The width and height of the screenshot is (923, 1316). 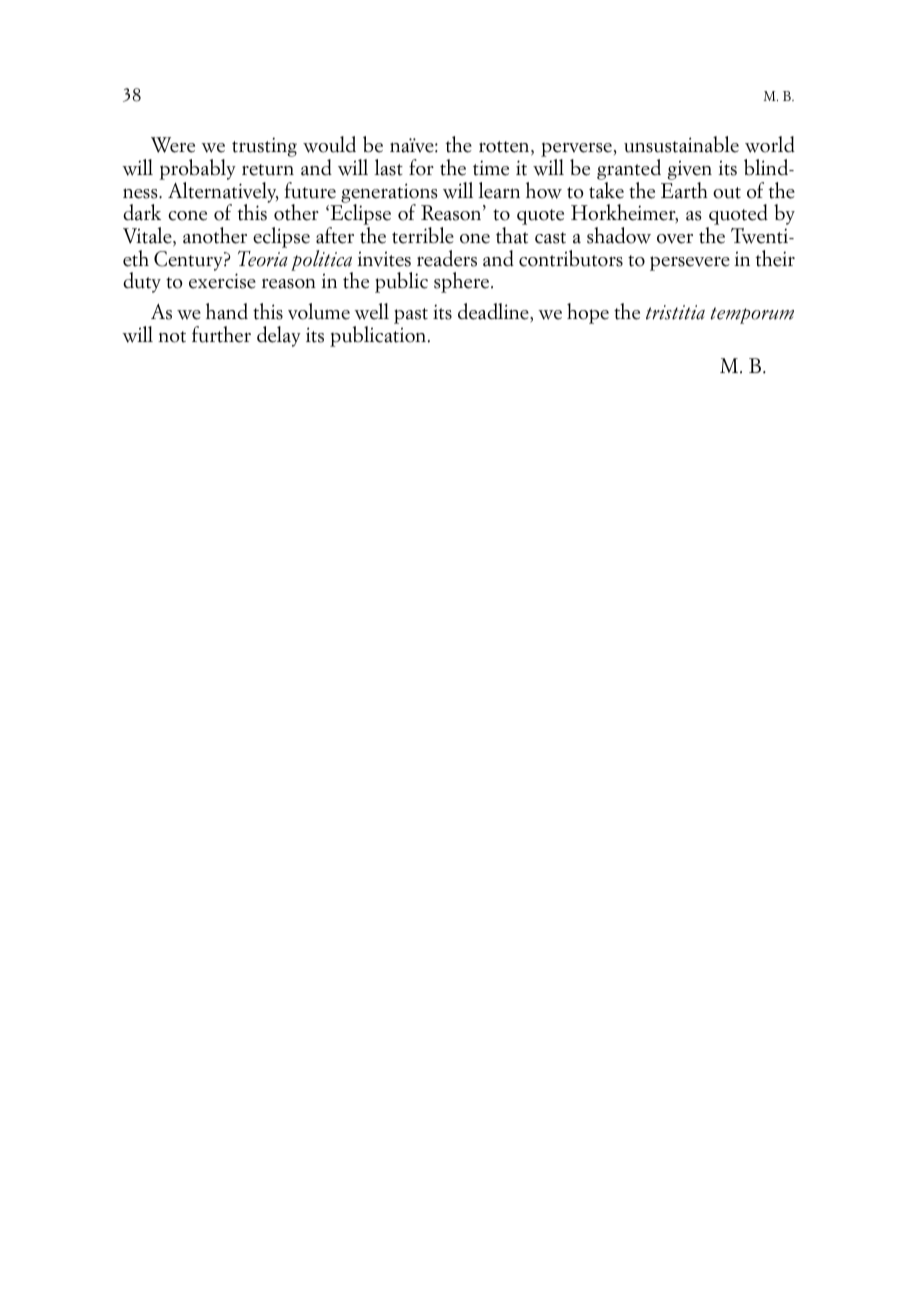 What do you see at coordinates (690, 263) in the screenshot?
I see `persevere` at bounding box center [690, 263].
